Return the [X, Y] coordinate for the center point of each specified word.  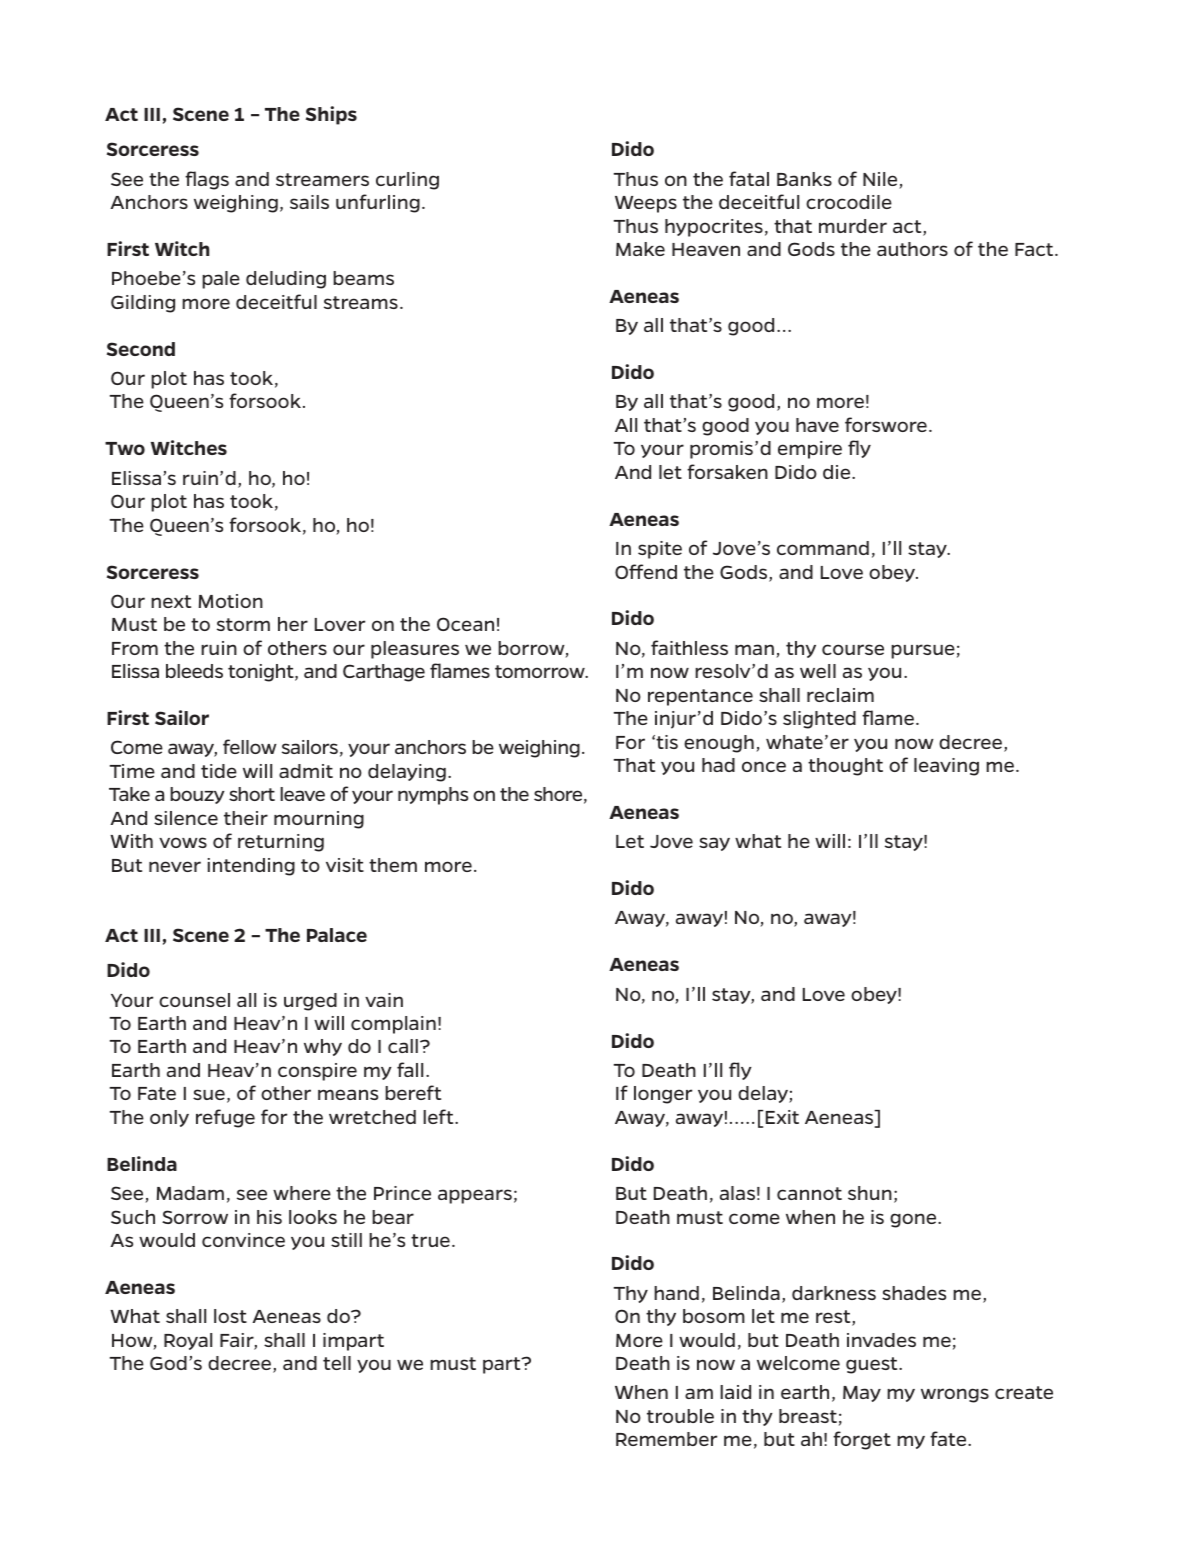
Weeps [646, 204]
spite [660, 550]
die [838, 472]
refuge [225, 1118]
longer [663, 1095]
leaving [946, 767]
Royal [188, 1341]
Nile [881, 180]
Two [125, 448]
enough [719, 744]
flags [207, 180]
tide [219, 771]
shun [870, 1193]
